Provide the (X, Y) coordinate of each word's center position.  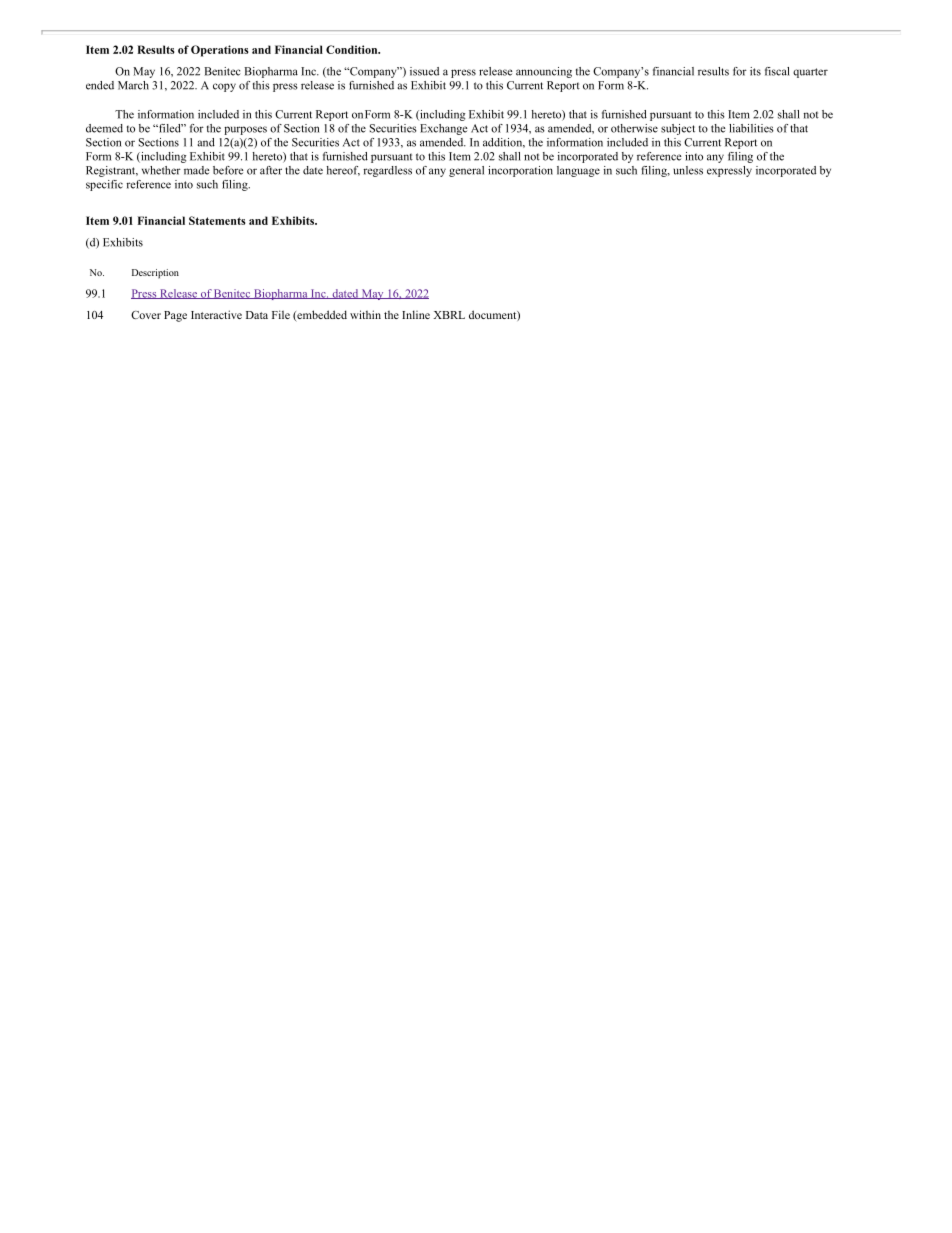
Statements (217, 220)
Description (155, 274)
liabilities (751, 128)
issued (424, 71)
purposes (245, 130)
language (578, 171)
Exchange (444, 129)
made (197, 170)
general (466, 171)
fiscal (777, 71)
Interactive (216, 314)
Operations (219, 51)
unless (688, 170)
